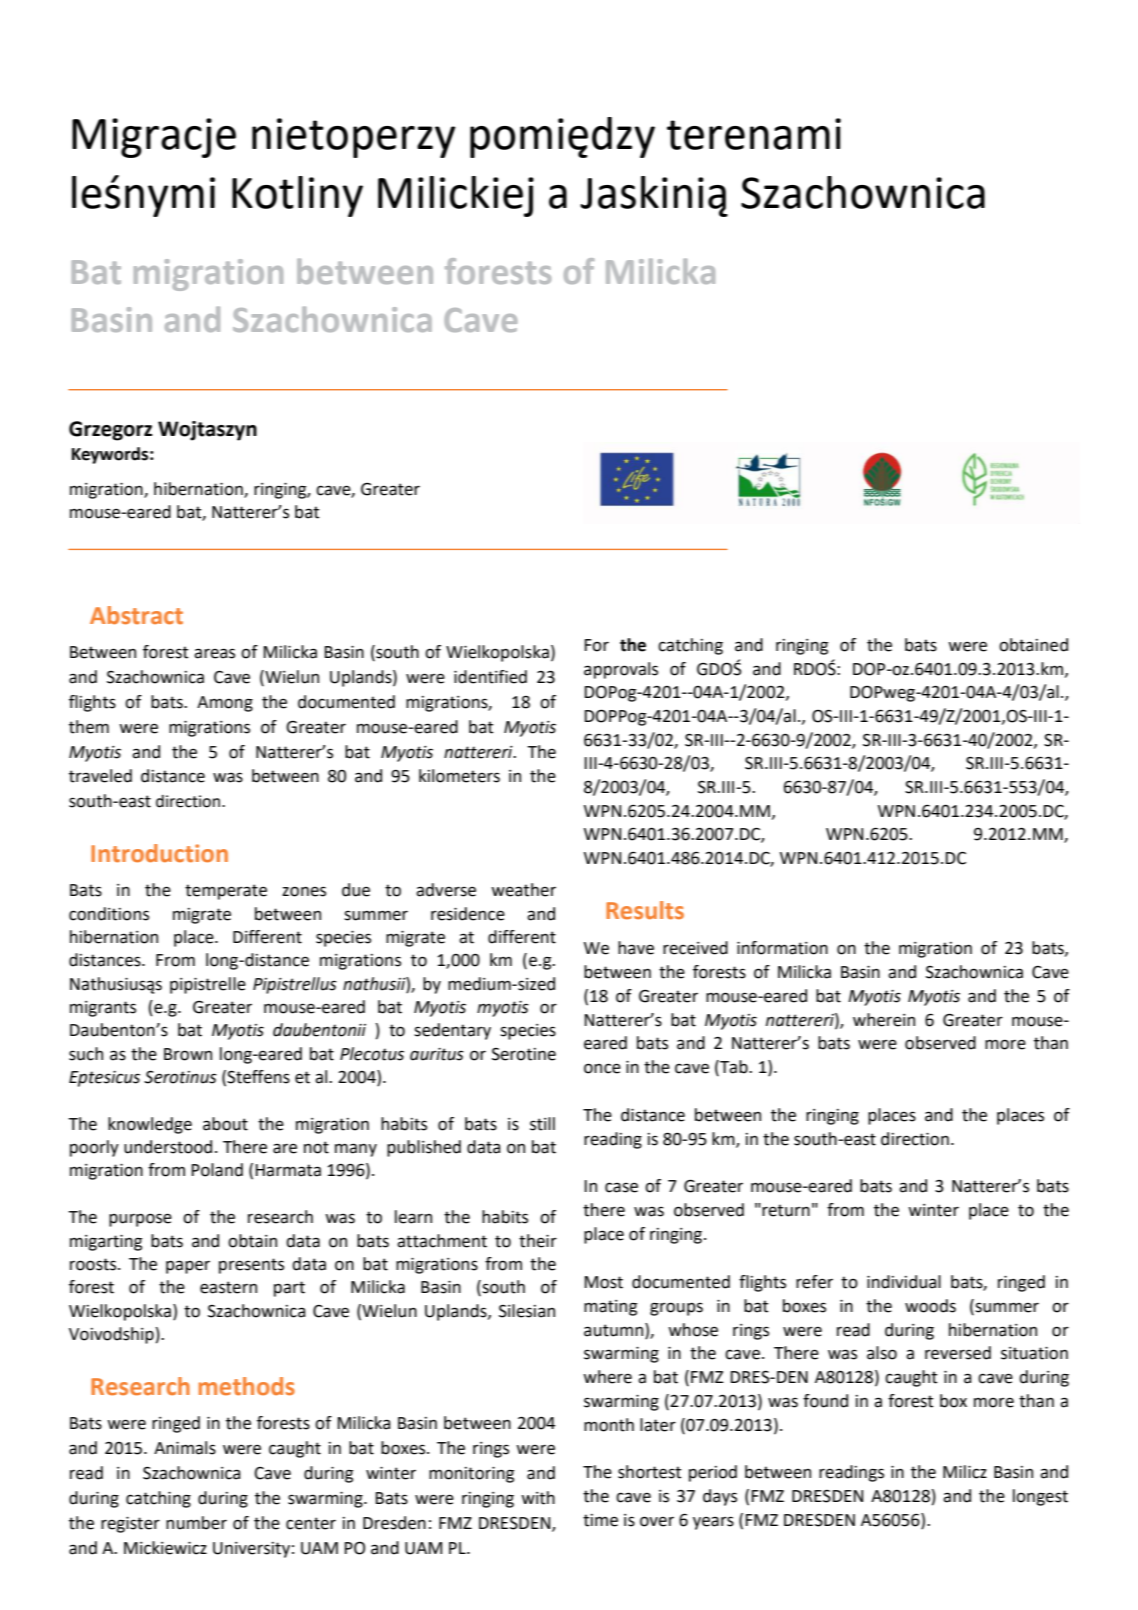  I want to click on have, so click(636, 948).
